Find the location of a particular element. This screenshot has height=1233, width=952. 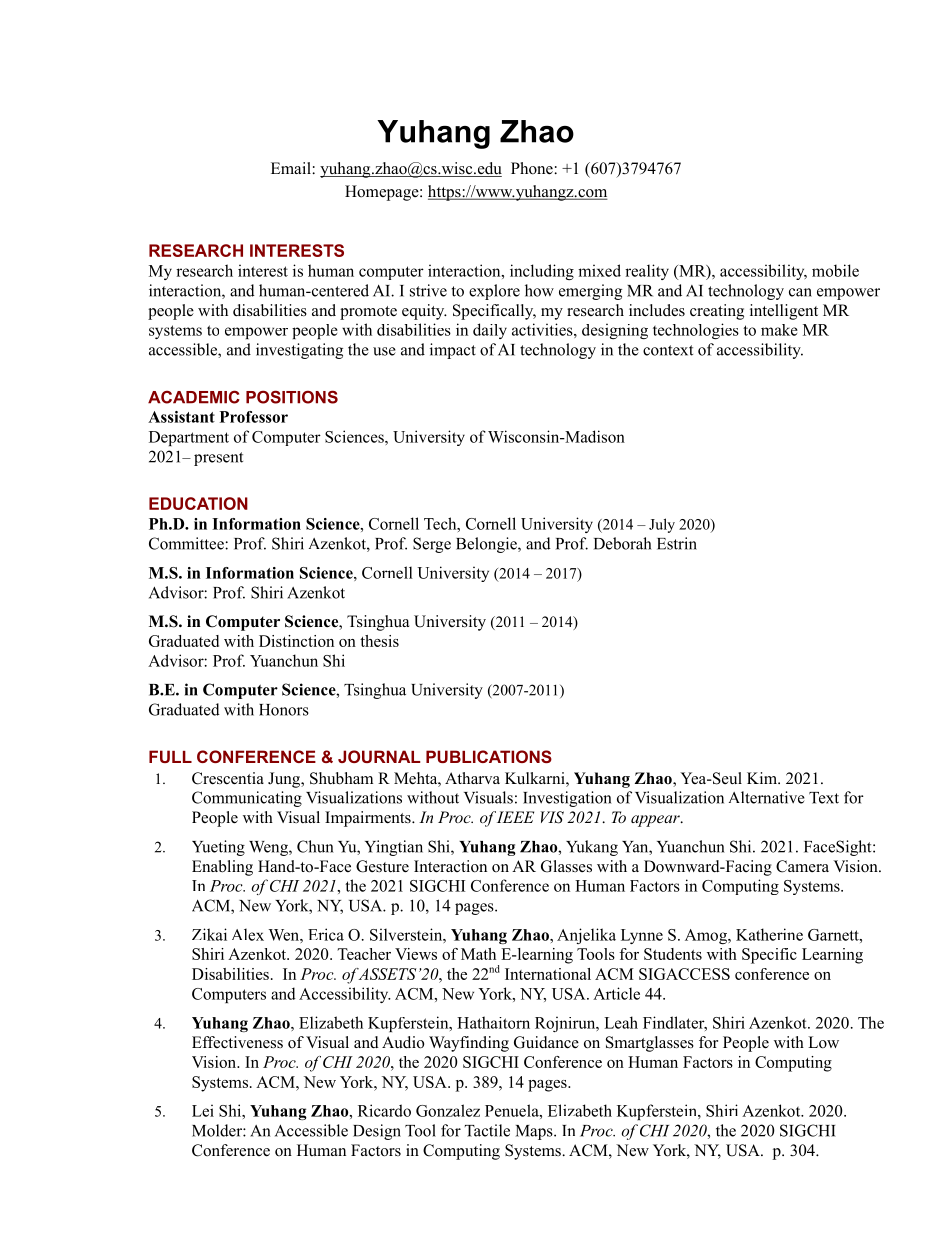

make is located at coordinates (779, 330).
